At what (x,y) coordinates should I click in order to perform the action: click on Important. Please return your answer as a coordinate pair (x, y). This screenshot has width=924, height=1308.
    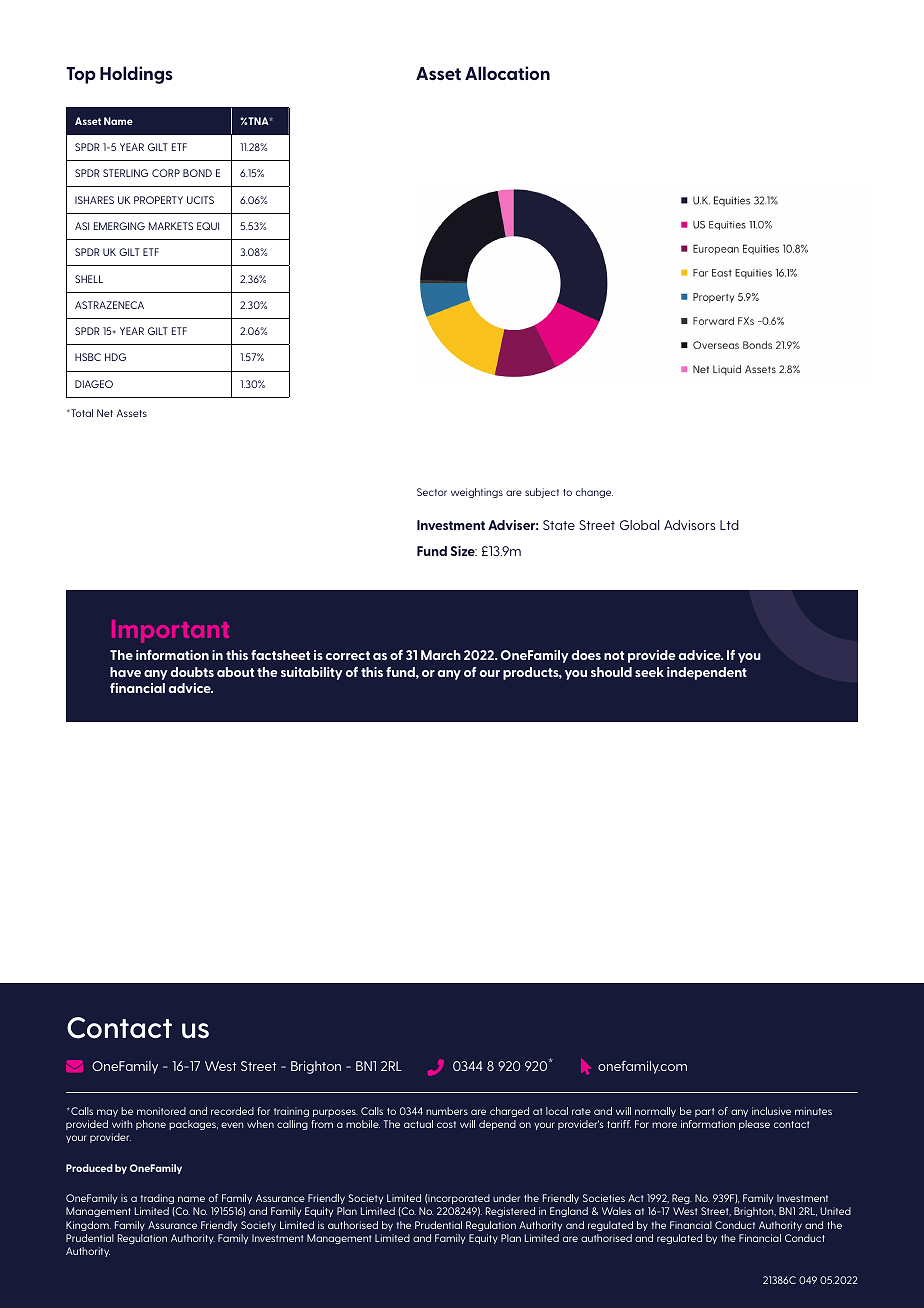
    Looking at the image, I should click on (170, 631).
